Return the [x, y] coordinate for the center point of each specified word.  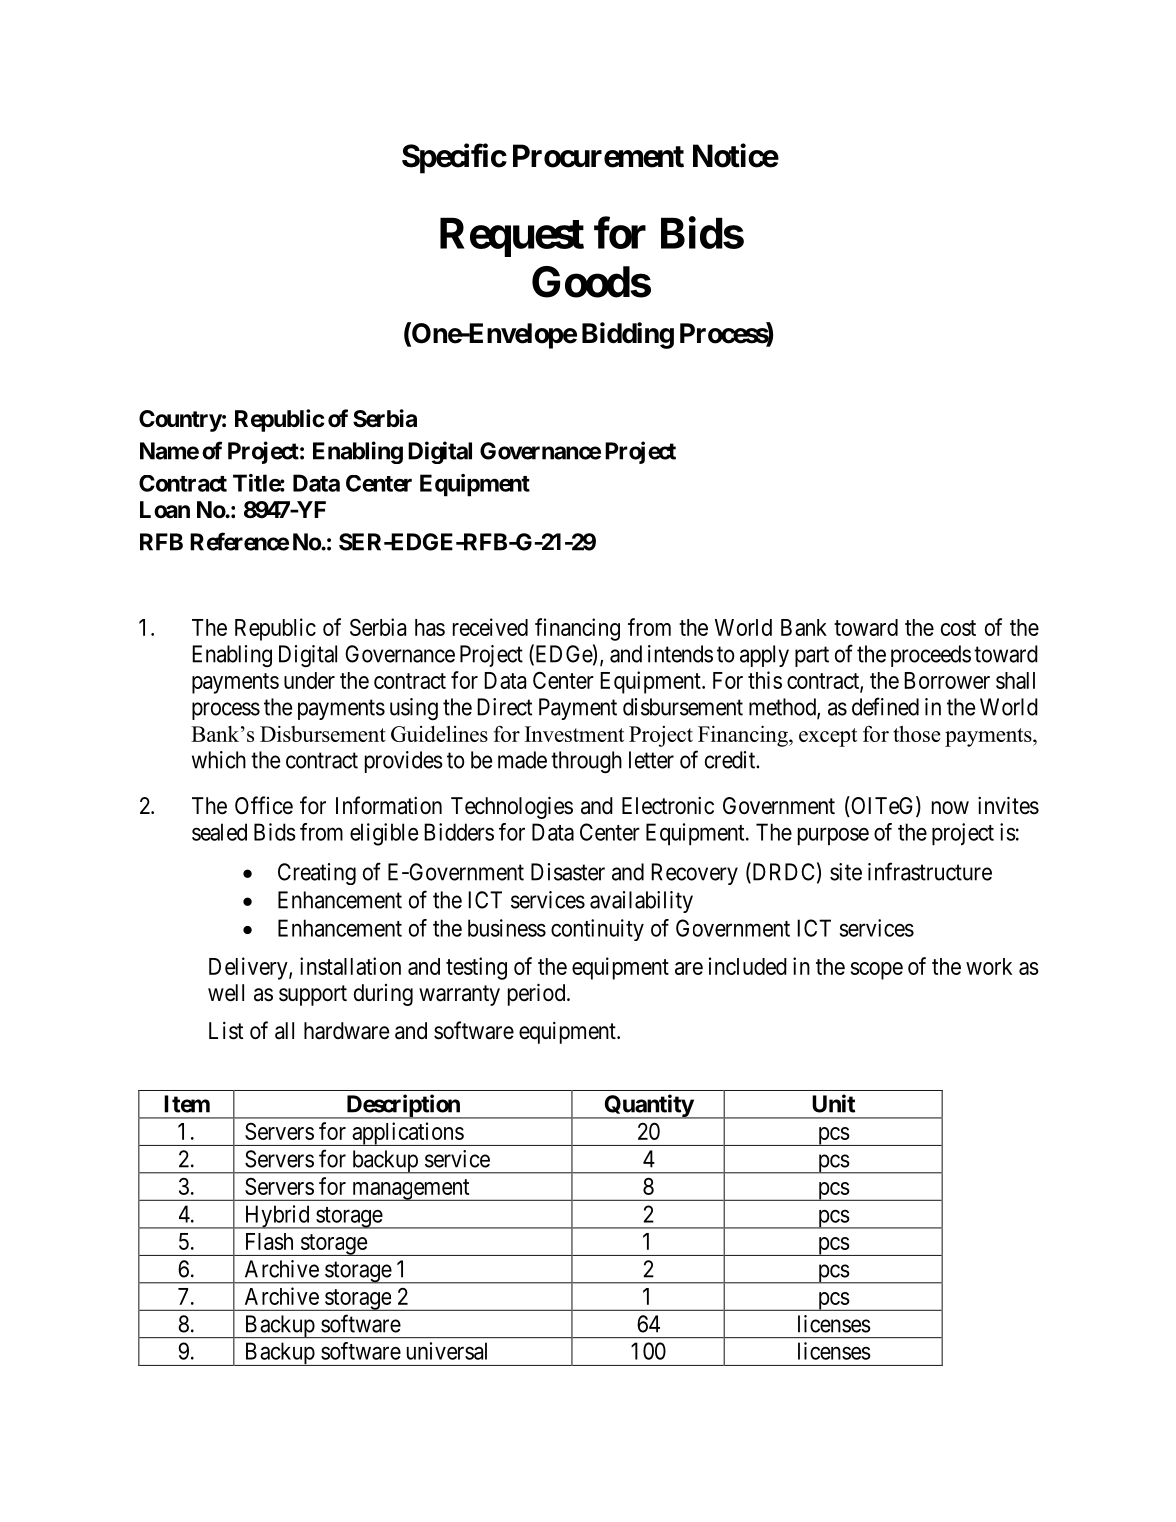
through [586, 762]
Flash [269, 1241]
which [219, 760]
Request [512, 237]
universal [447, 1351]
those [917, 734]
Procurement [598, 156]
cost [958, 628]
